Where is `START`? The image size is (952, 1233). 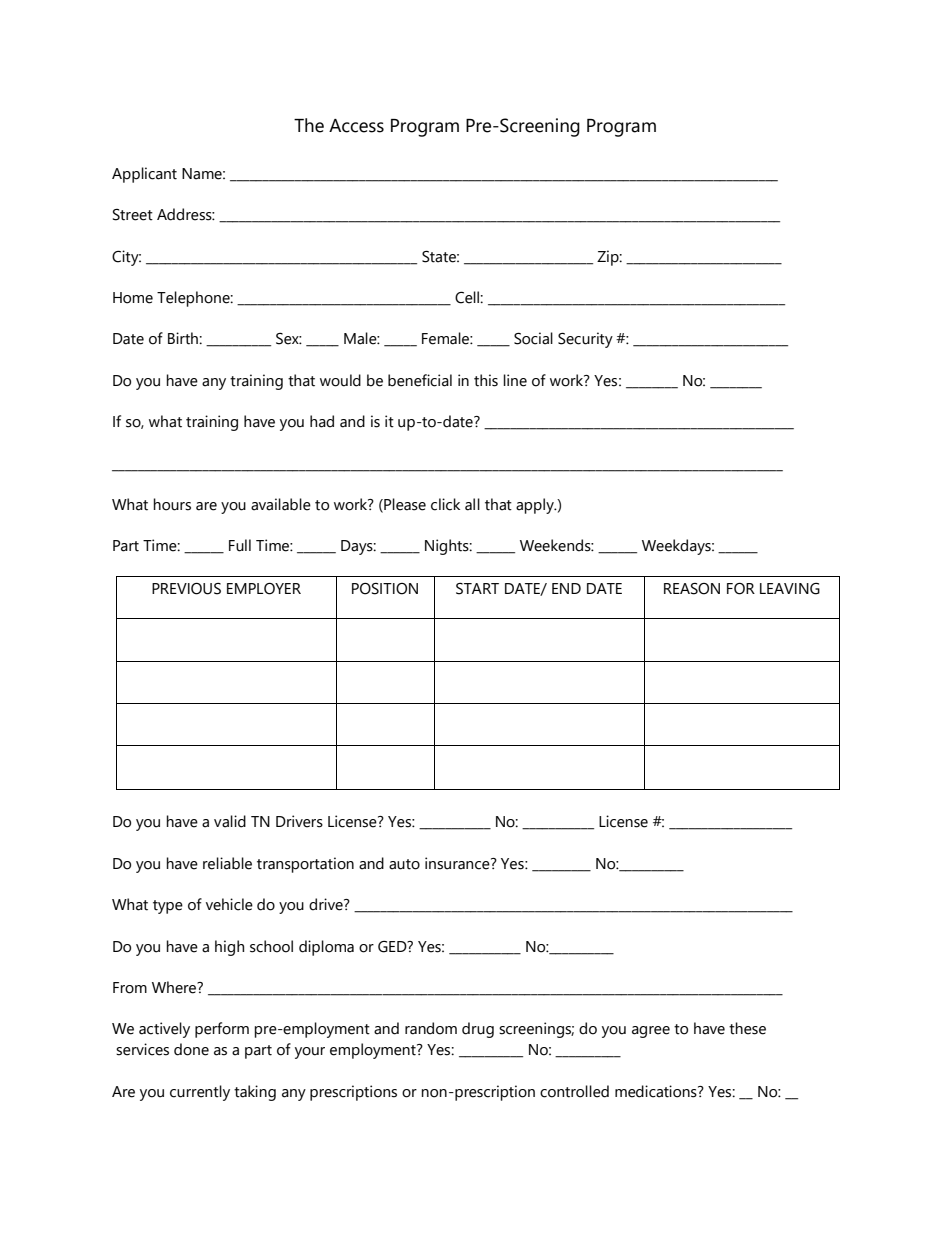 START is located at coordinates (477, 589).
